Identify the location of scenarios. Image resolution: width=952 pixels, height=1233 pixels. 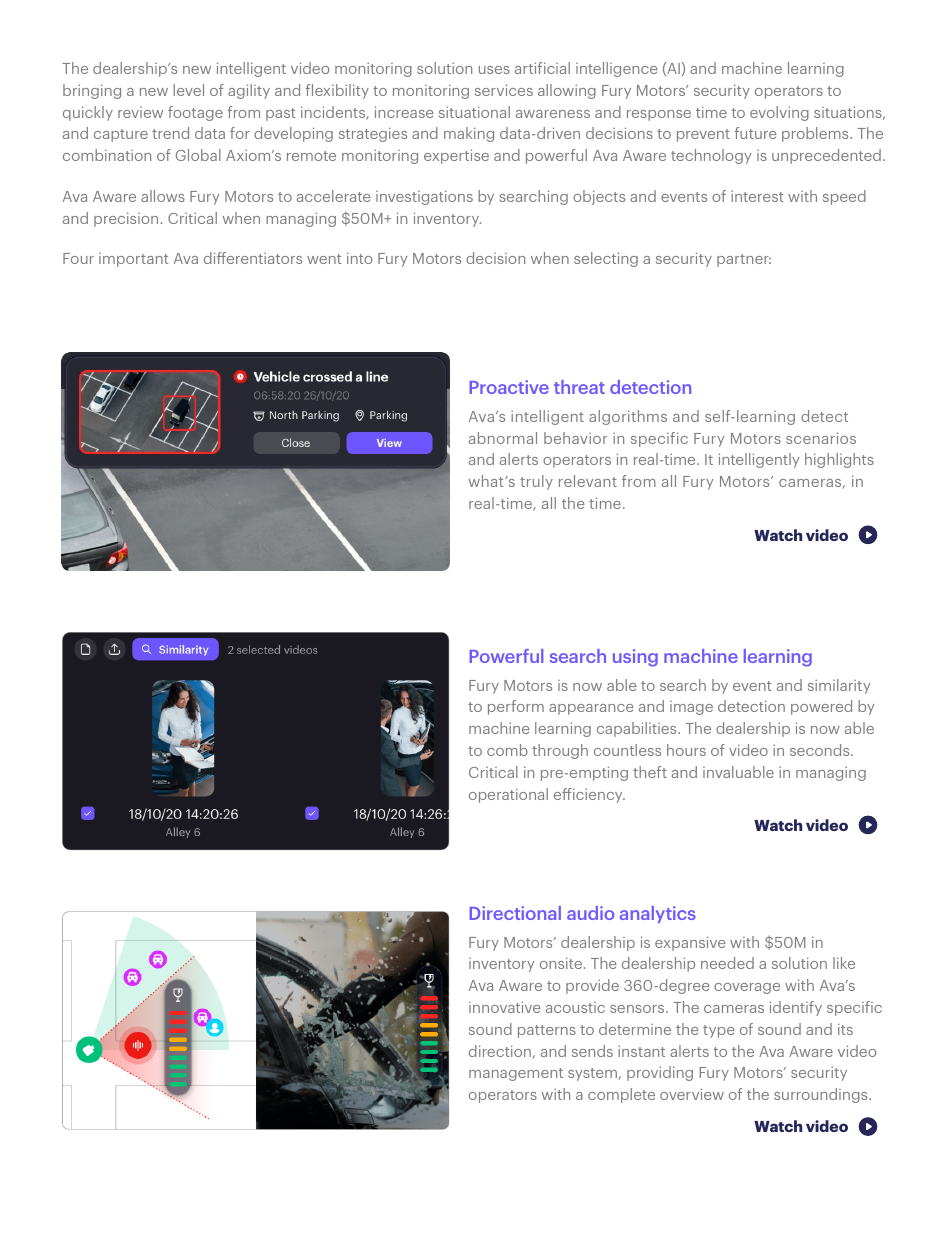
(821, 438).
